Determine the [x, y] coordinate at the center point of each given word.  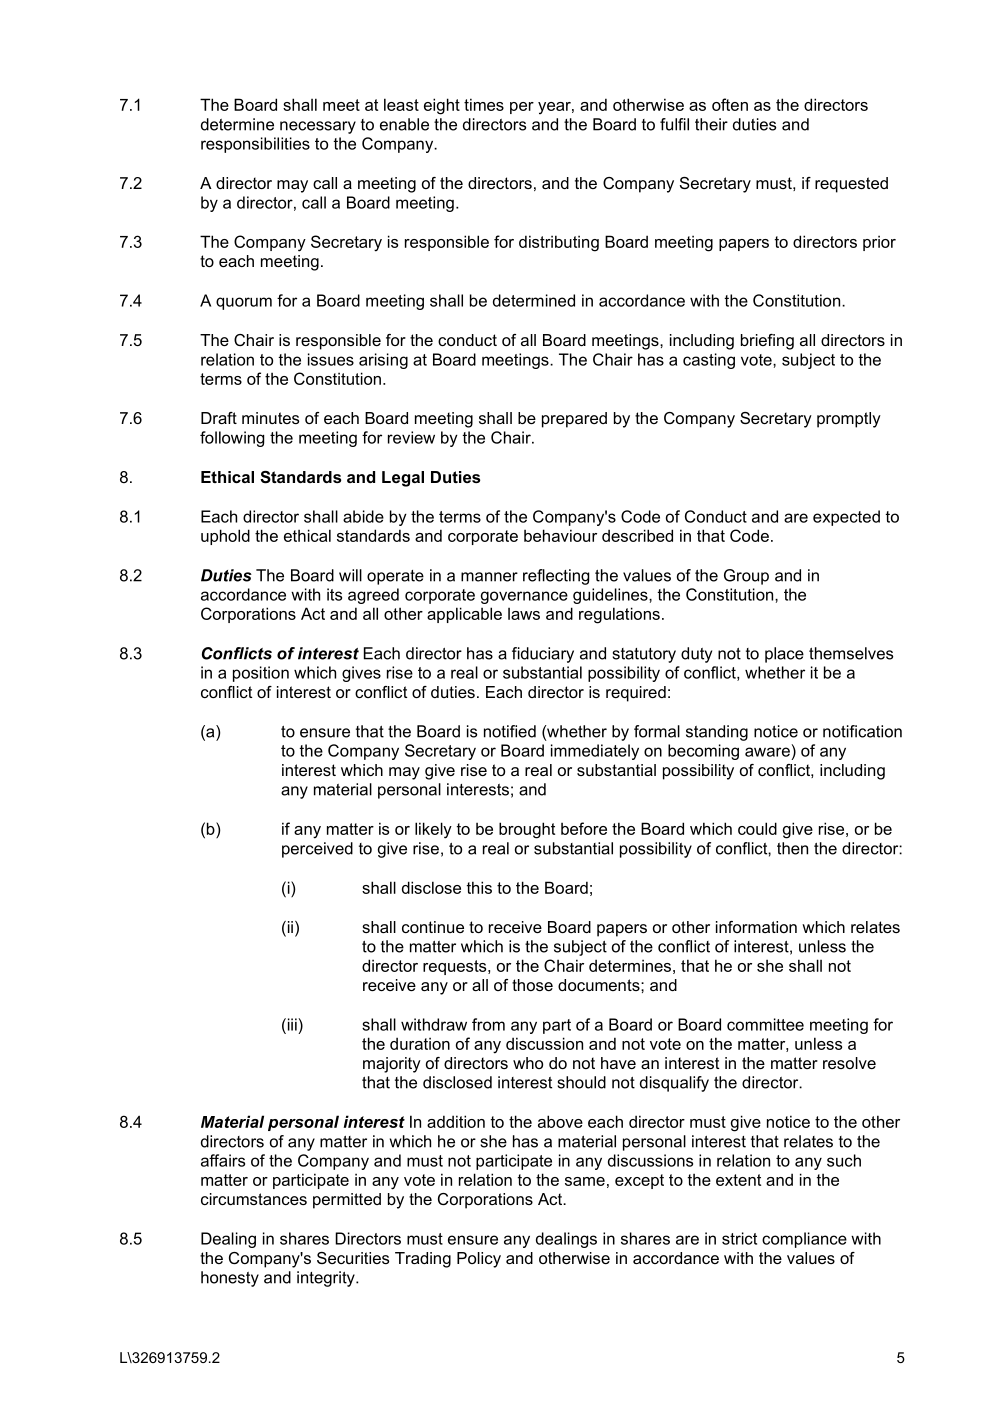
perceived [317, 850]
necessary [318, 127]
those [532, 985]
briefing [767, 342]
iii [292, 1024]
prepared [574, 420]
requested [851, 185]
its [334, 594]
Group [746, 577]
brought [527, 830]
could [757, 828]
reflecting [556, 577]
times [484, 104]
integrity [327, 1279]
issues [331, 359]
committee [765, 1024]
